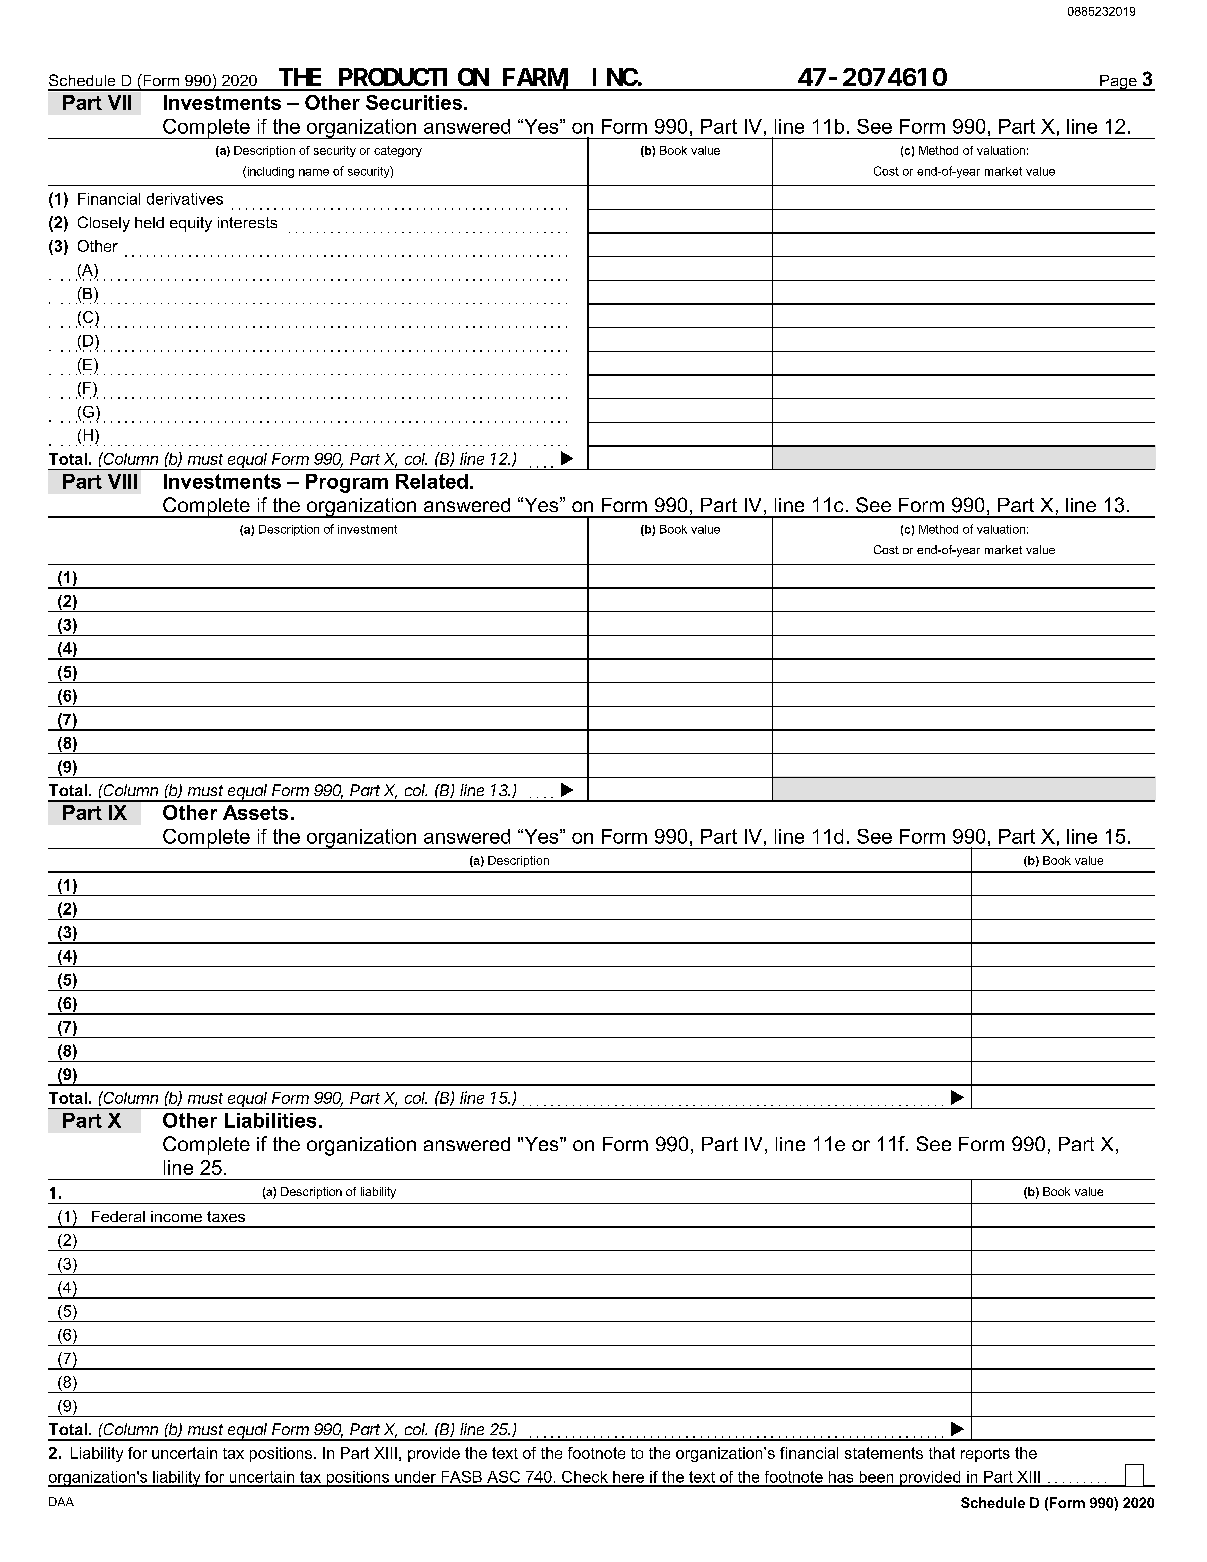  What do you see at coordinates (415, 102) in the screenshot?
I see `Securities` at bounding box center [415, 102].
